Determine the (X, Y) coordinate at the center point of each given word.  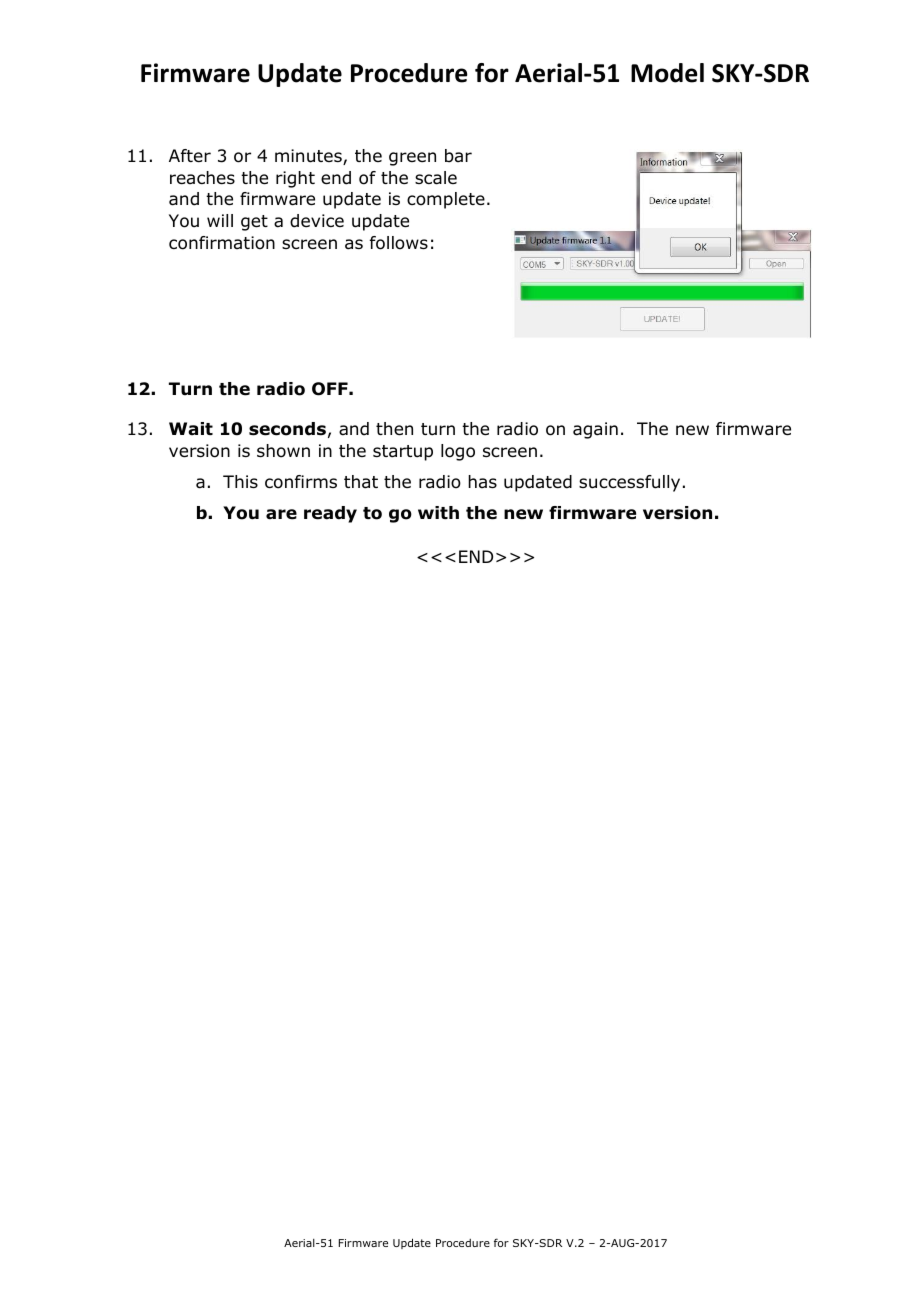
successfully (629, 483)
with (438, 512)
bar (458, 156)
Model (667, 73)
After (190, 156)
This (240, 481)
